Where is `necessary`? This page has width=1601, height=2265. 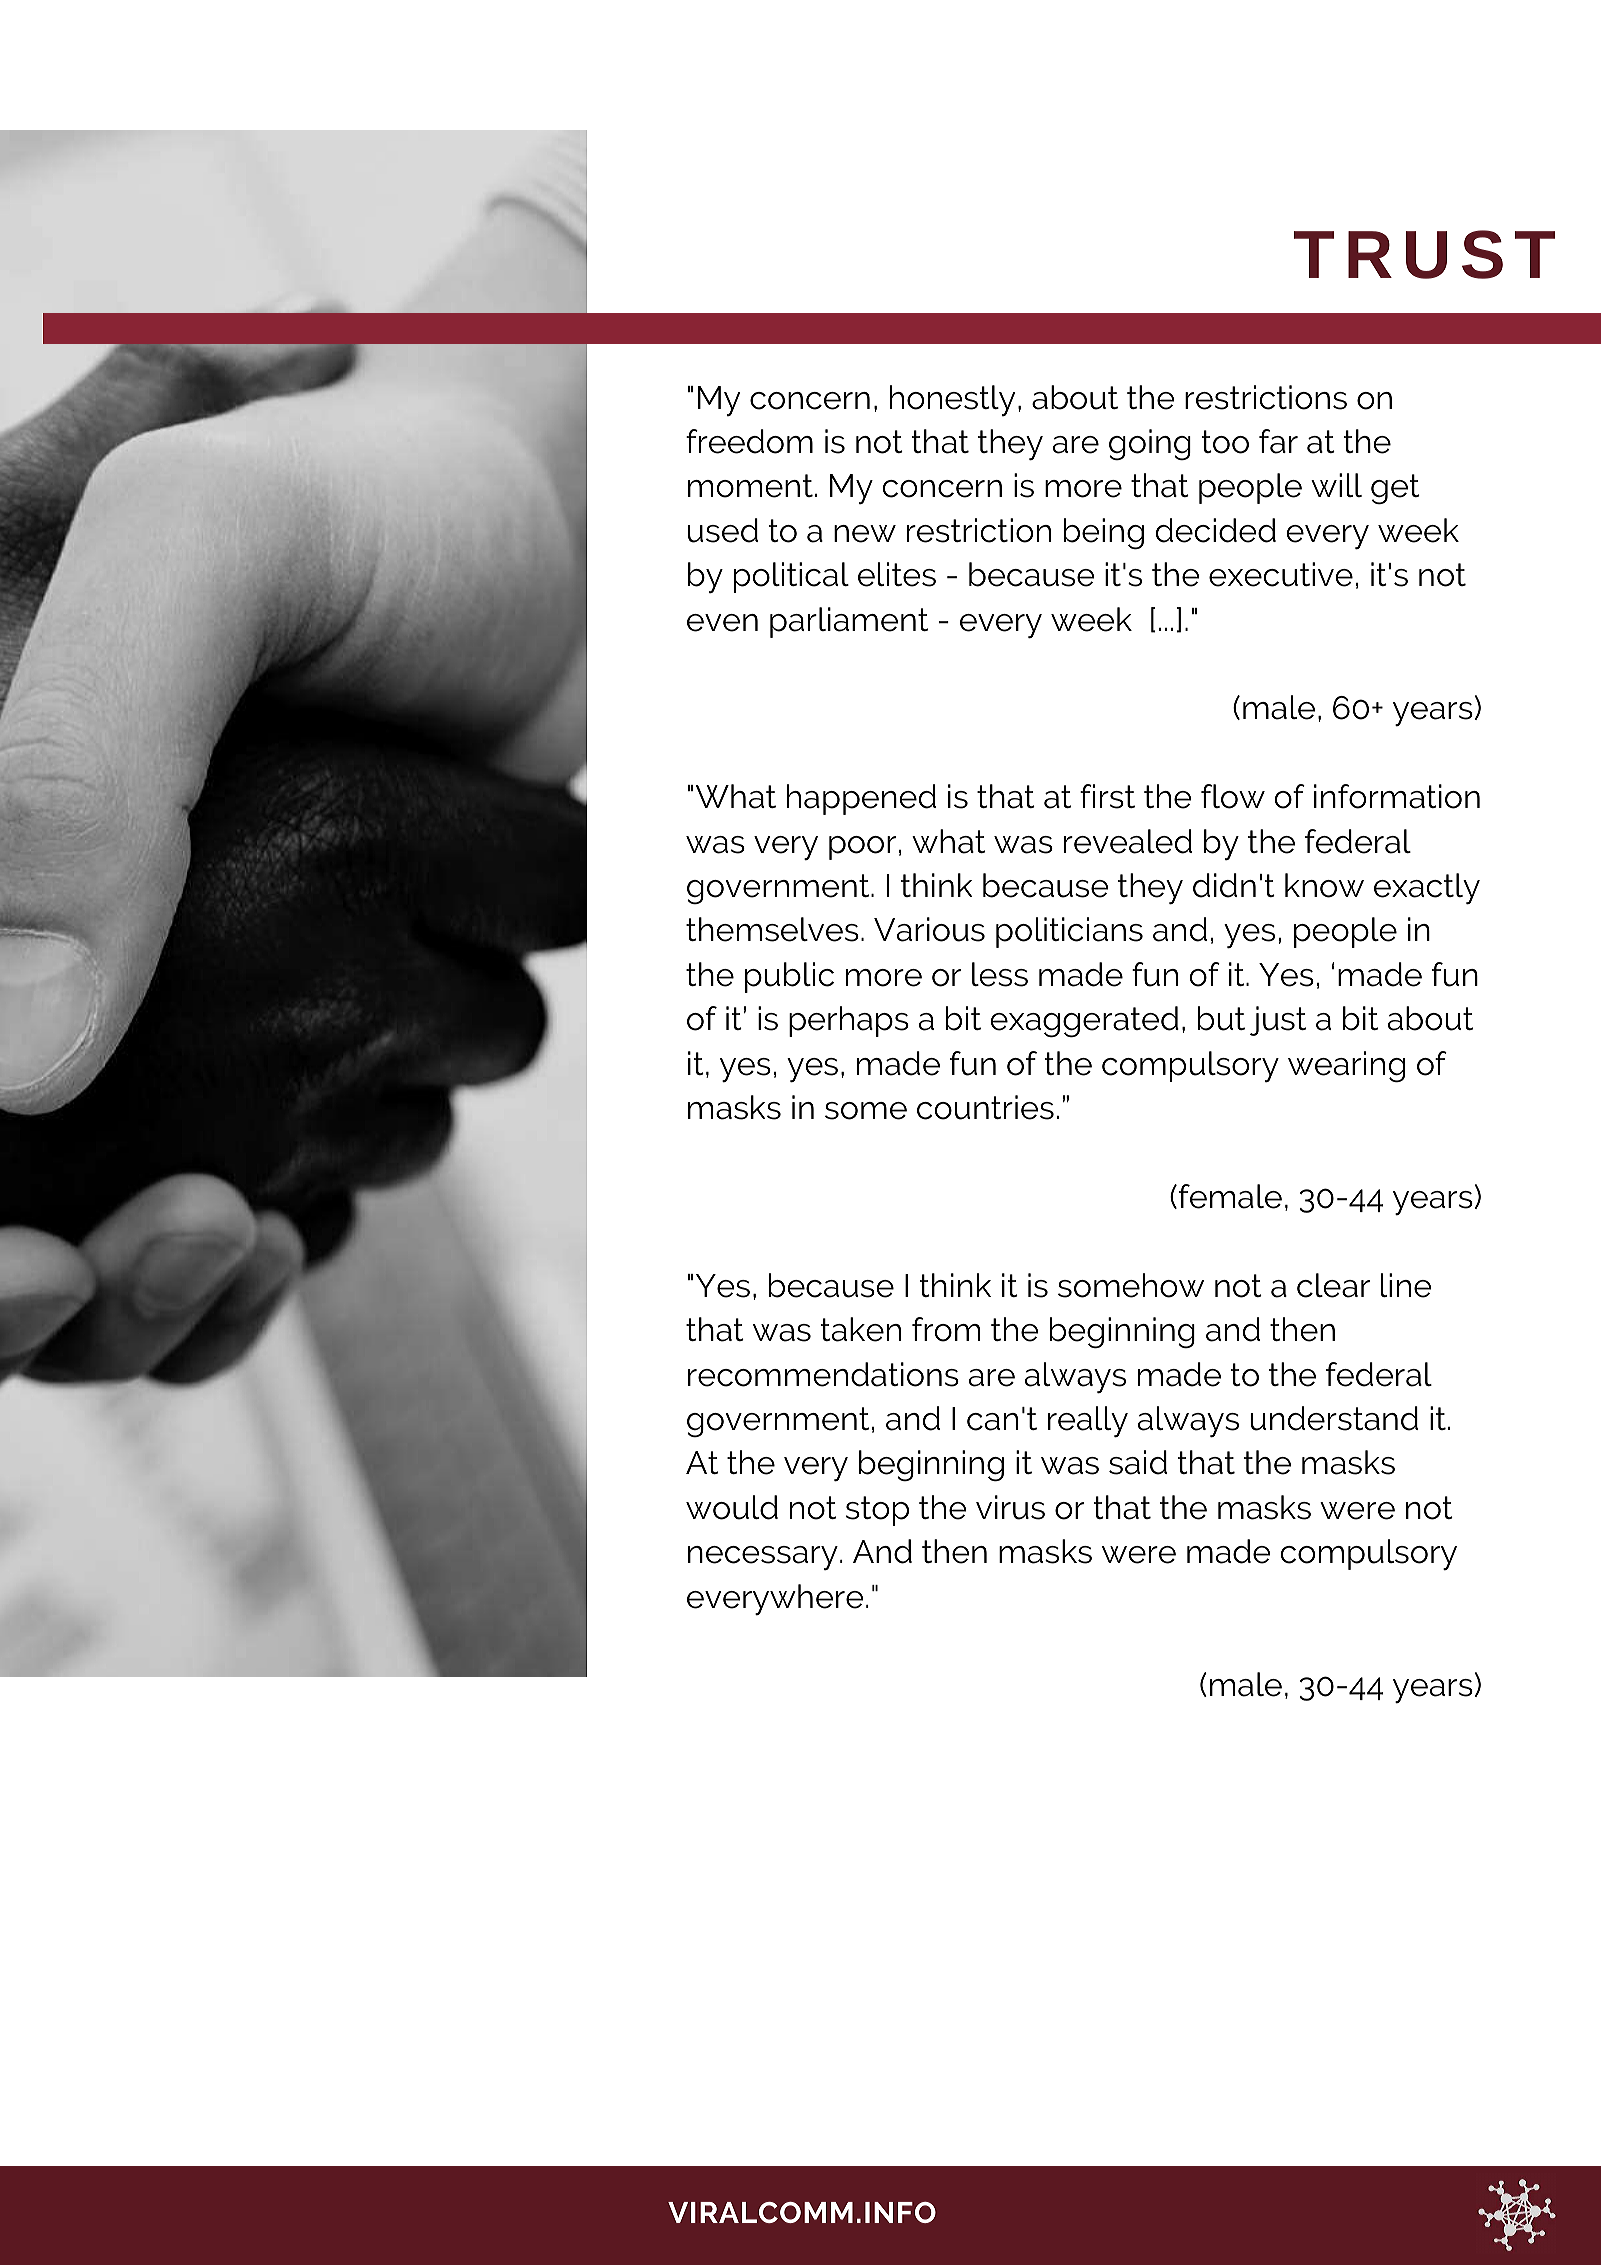 necessary is located at coordinates (763, 1558).
